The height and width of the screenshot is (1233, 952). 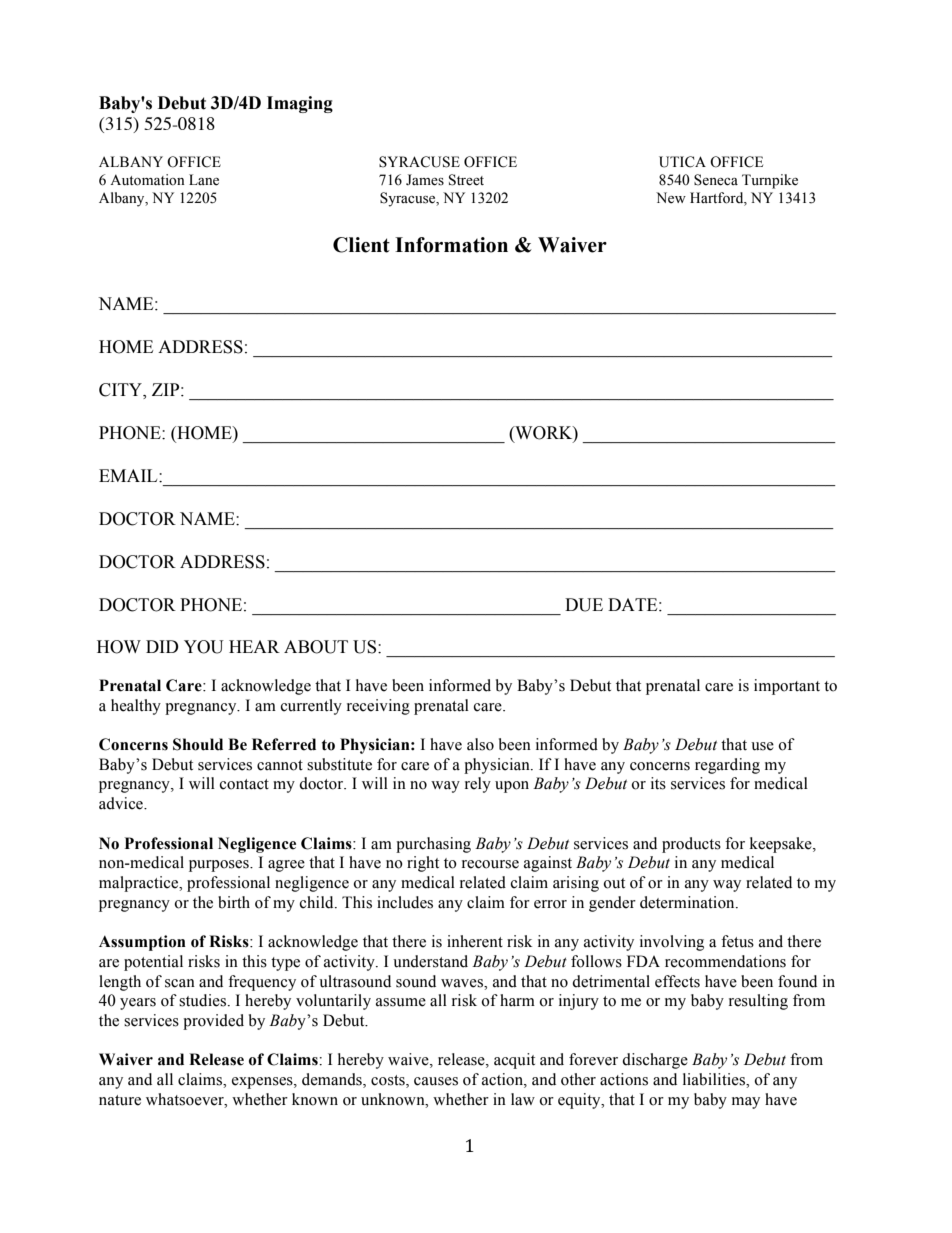 I want to click on regarding, so click(x=727, y=766).
